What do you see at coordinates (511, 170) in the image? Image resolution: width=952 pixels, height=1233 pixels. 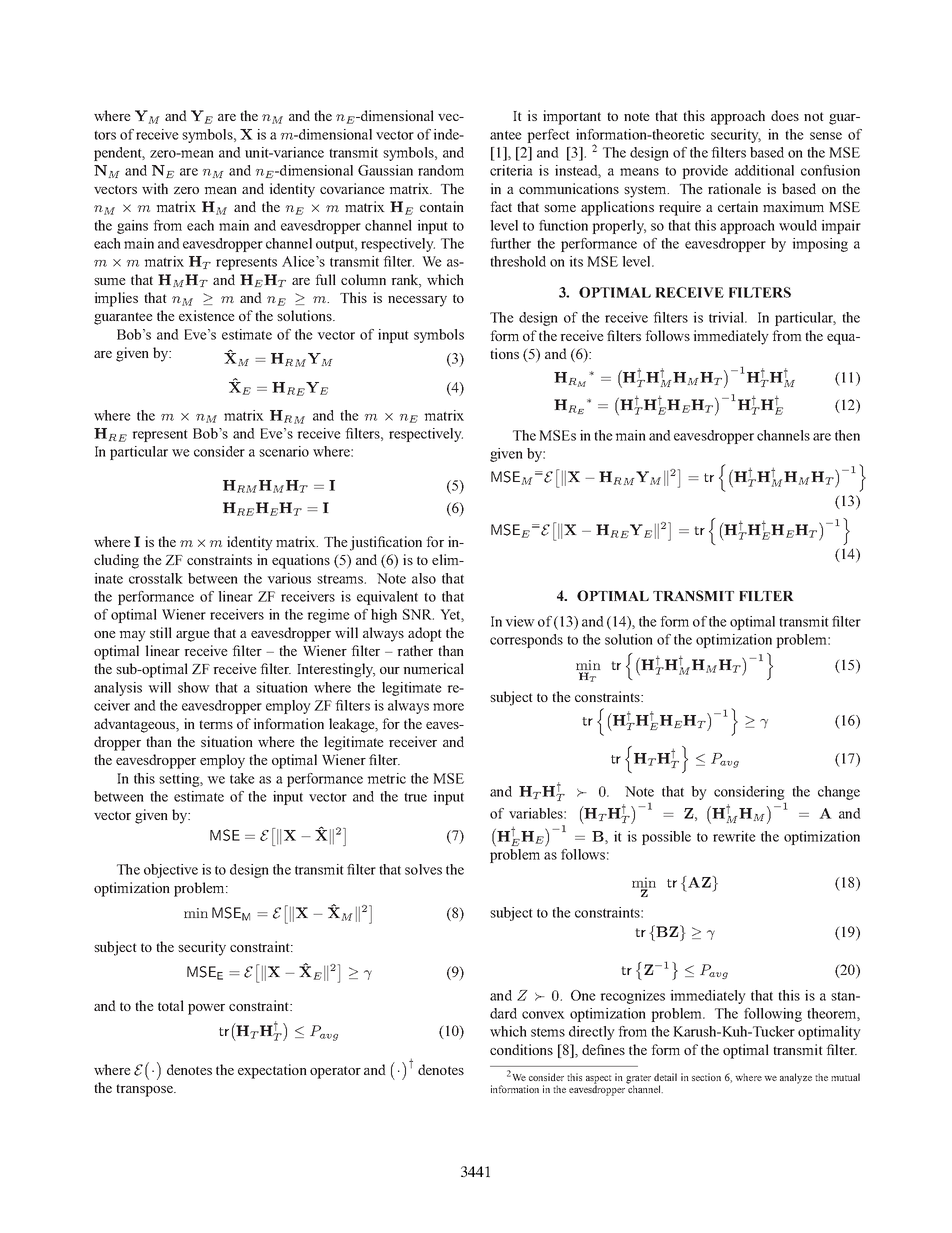 I see `criteria` at bounding box center [511, 170].
